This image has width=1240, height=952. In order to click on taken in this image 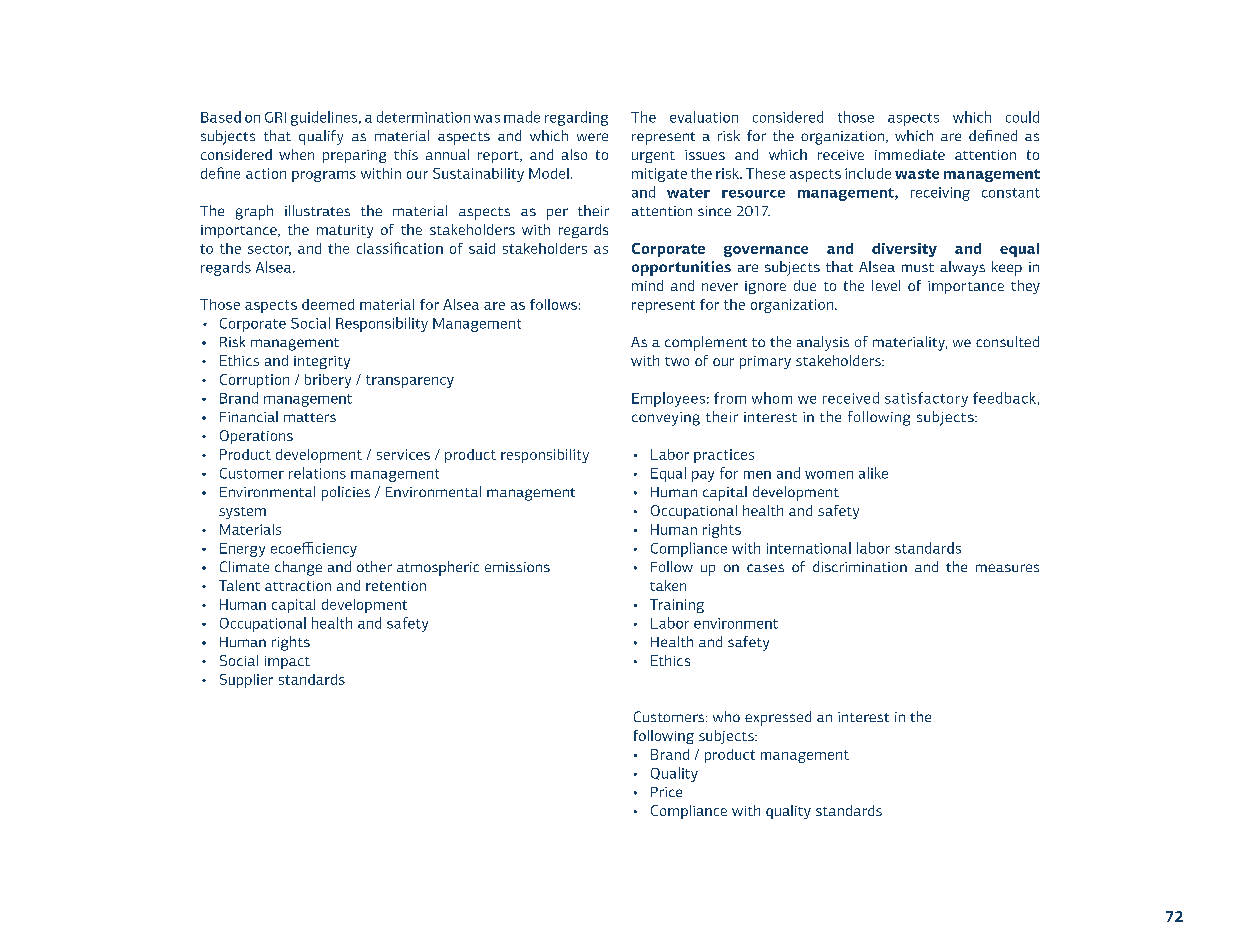, I will do `click(668, 585)`.
